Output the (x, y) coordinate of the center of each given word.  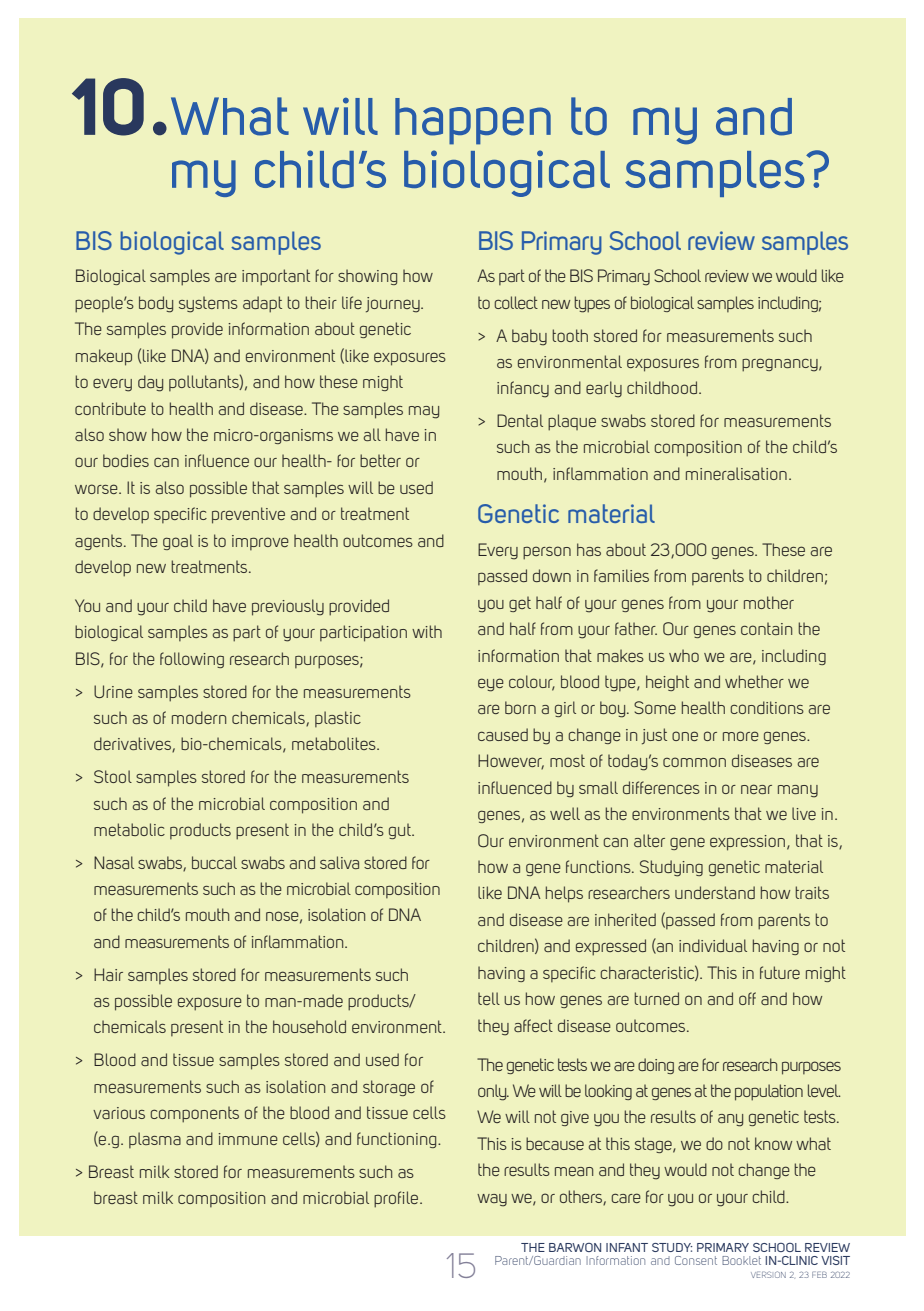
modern (199, 717)
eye (491, 685)
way (492, 1200)
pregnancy (781, 365)
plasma (155, 1140)
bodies (126, 460)
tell (489, 998)
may (424, 412)
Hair (108, 974)
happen (473, 121)
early (604, 389)
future (780, 972)
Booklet (741, 1260)
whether (754, 681)
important (276, 277)
